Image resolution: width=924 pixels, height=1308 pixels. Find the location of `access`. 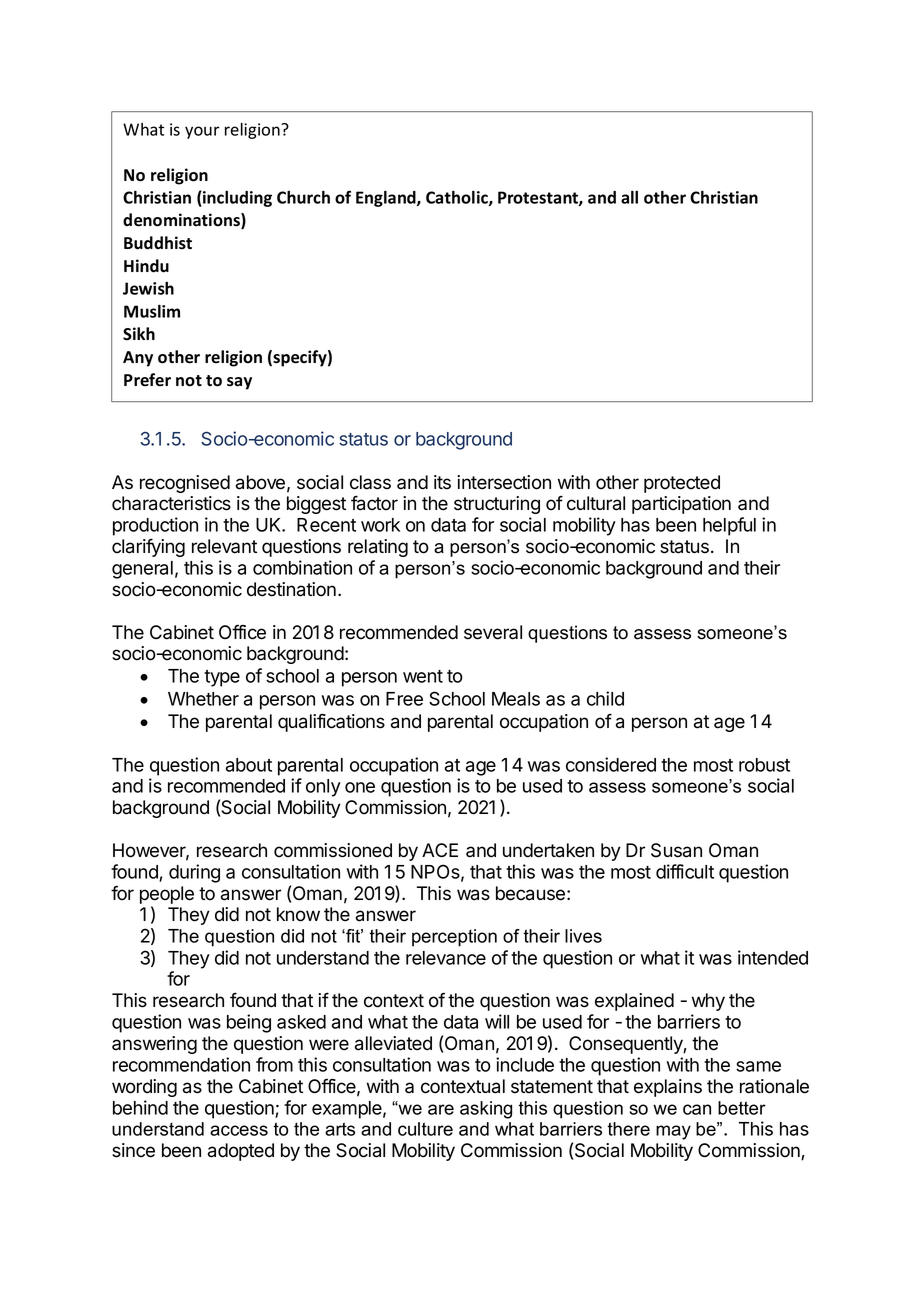

access is located at coordinates (239, 1130).
